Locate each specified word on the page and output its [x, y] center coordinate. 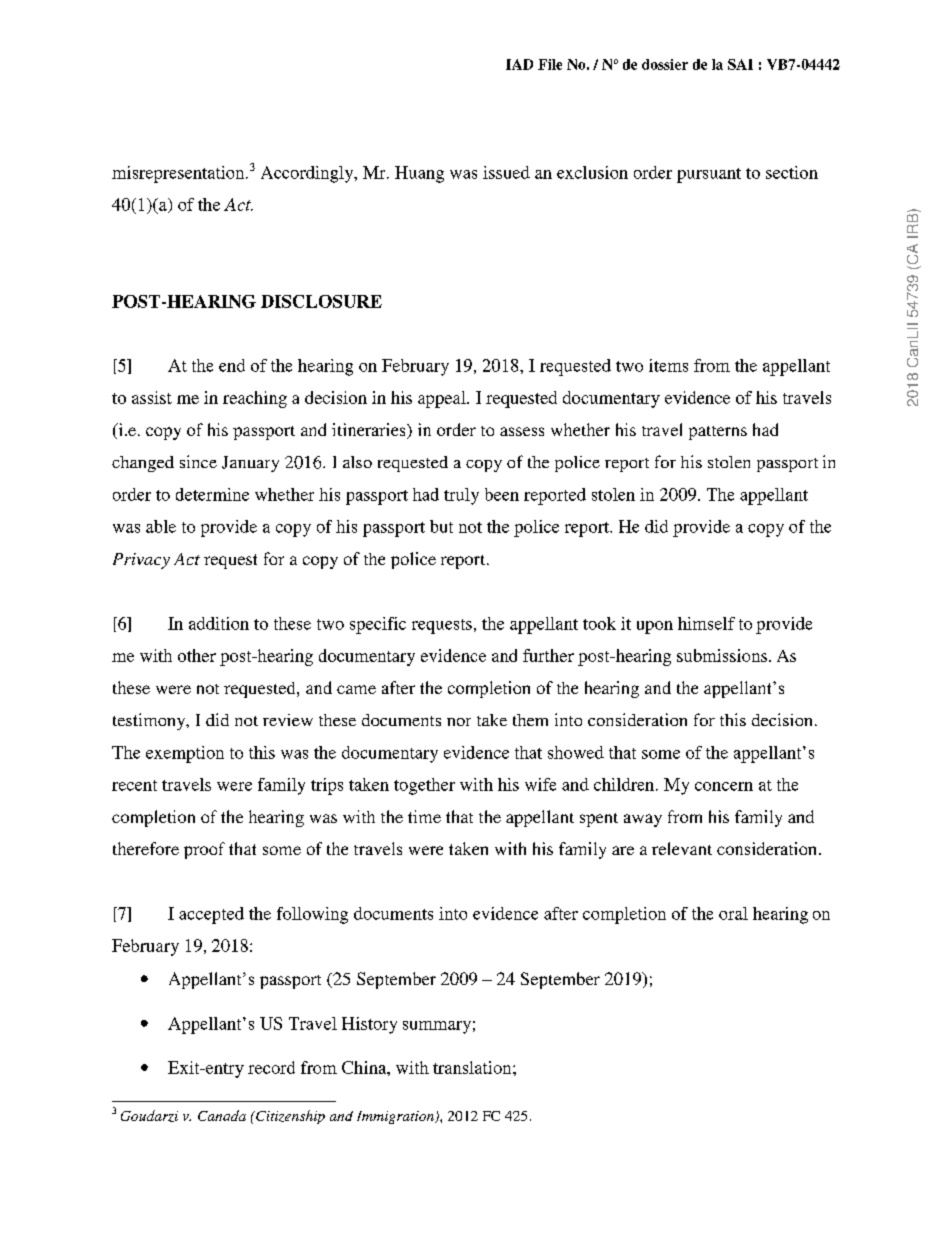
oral [733, 913]
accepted [211, 915]
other [197, 655]
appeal [443, 399]
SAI [740, 64]
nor [459, 722]
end [232, 365]
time [424, 816]
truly [461, 496]
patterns [718, 433]
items [668, 365]
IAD [519, 64]
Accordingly [308, 174]
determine [212, 494]
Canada [222, 1115]
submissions [722, 655]
